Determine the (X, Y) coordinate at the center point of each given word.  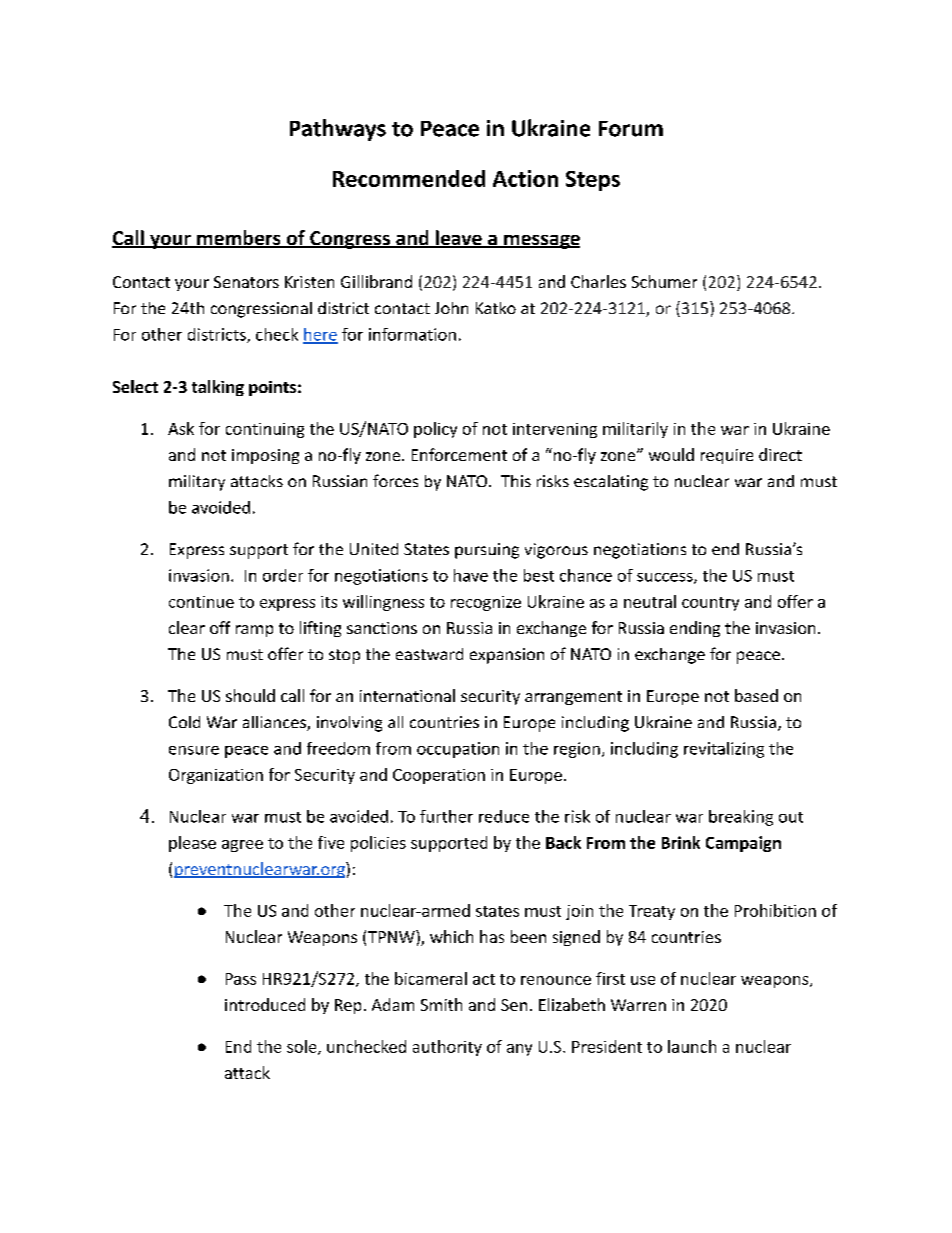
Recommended (409, 178)
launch (692, 1046)
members (239, 239)
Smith (441, 1004)
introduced (265, 1004)
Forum (631, 129)
